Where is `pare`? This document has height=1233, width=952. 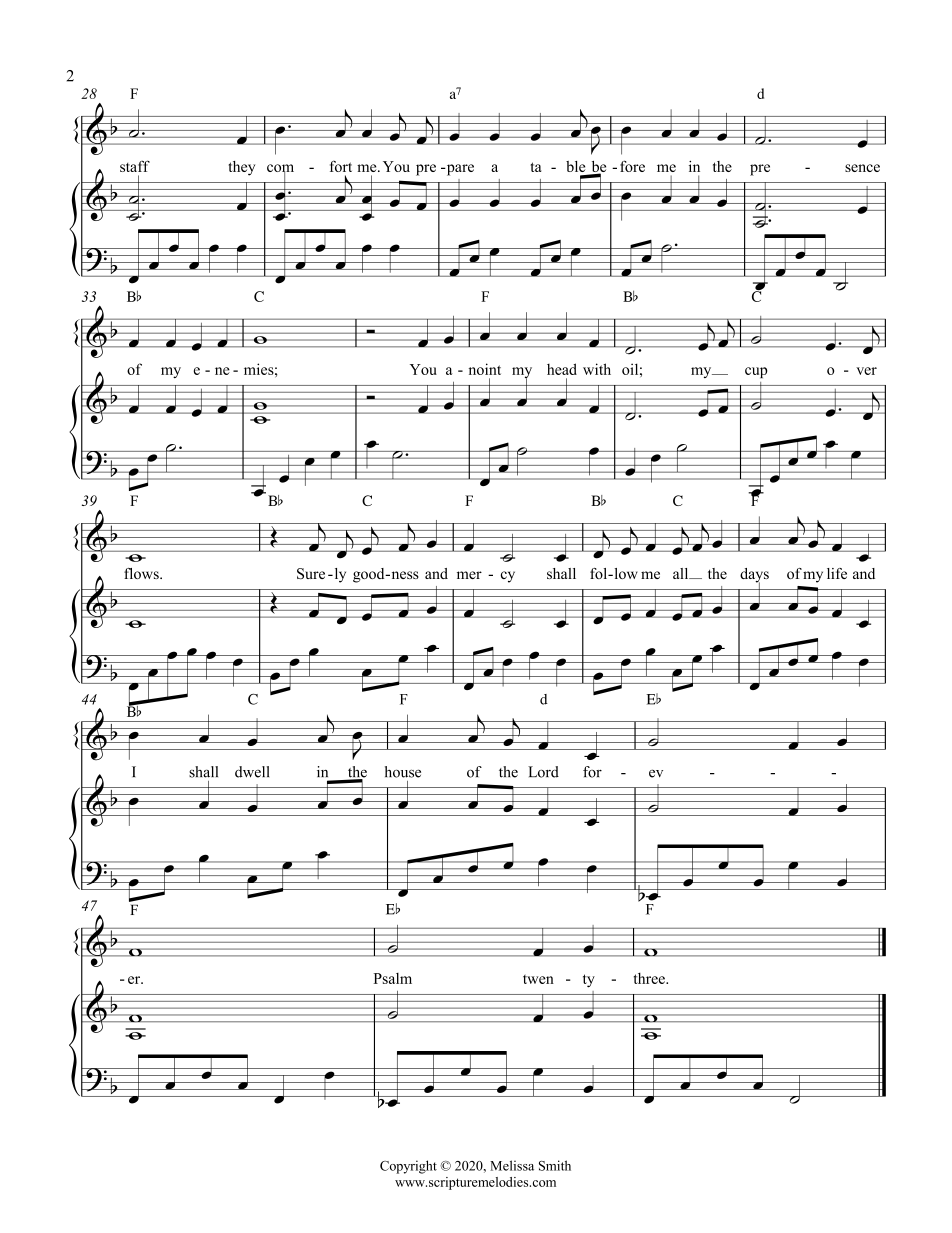
pare is located at coordinates (459, 170).
